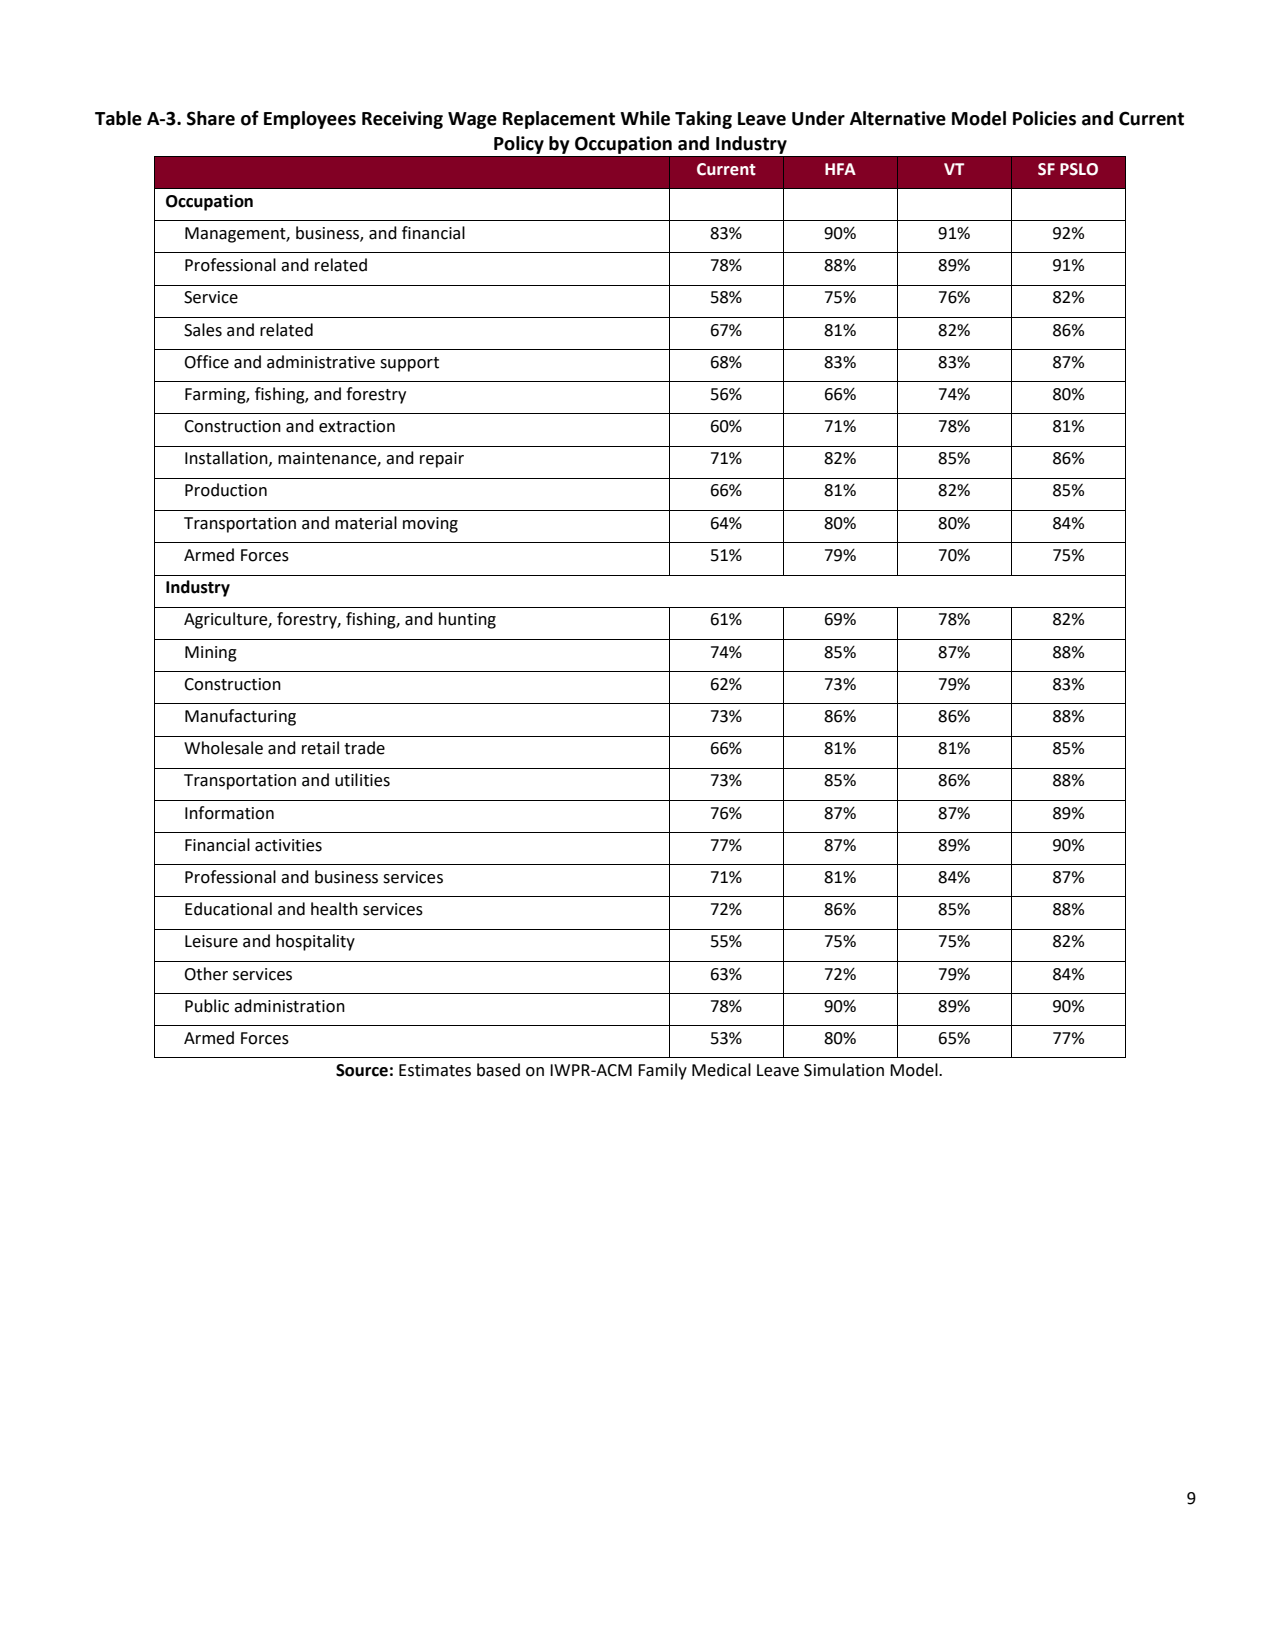 This screenshot has height=1645, width=1271. I want to click on Public, so click(207, 1006).
